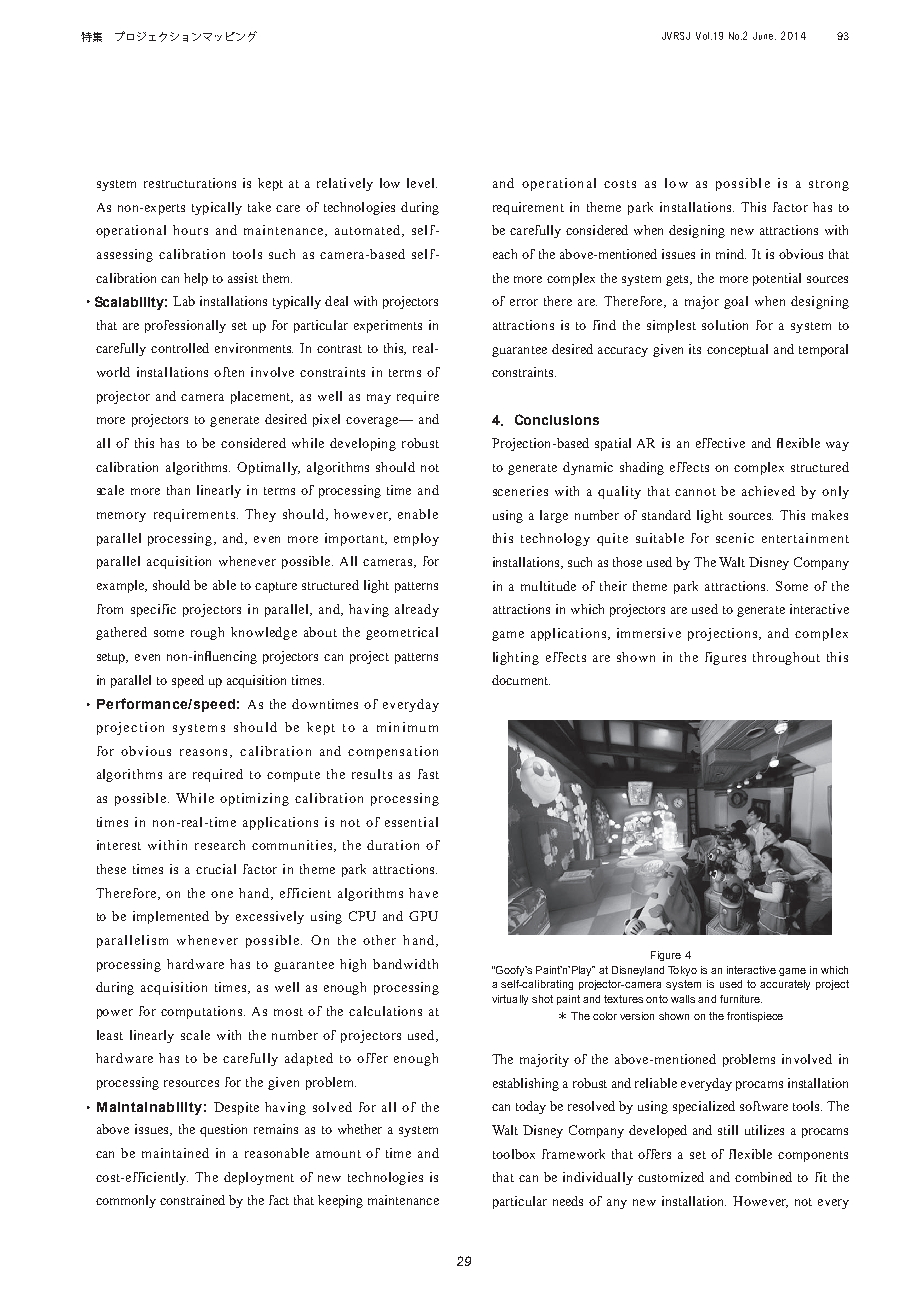 This screenshot has height=1308, width=924. What do you see at coordinates (735, 538) in the screenshot?
I see `scenic` at bounding box center [735, 538].
